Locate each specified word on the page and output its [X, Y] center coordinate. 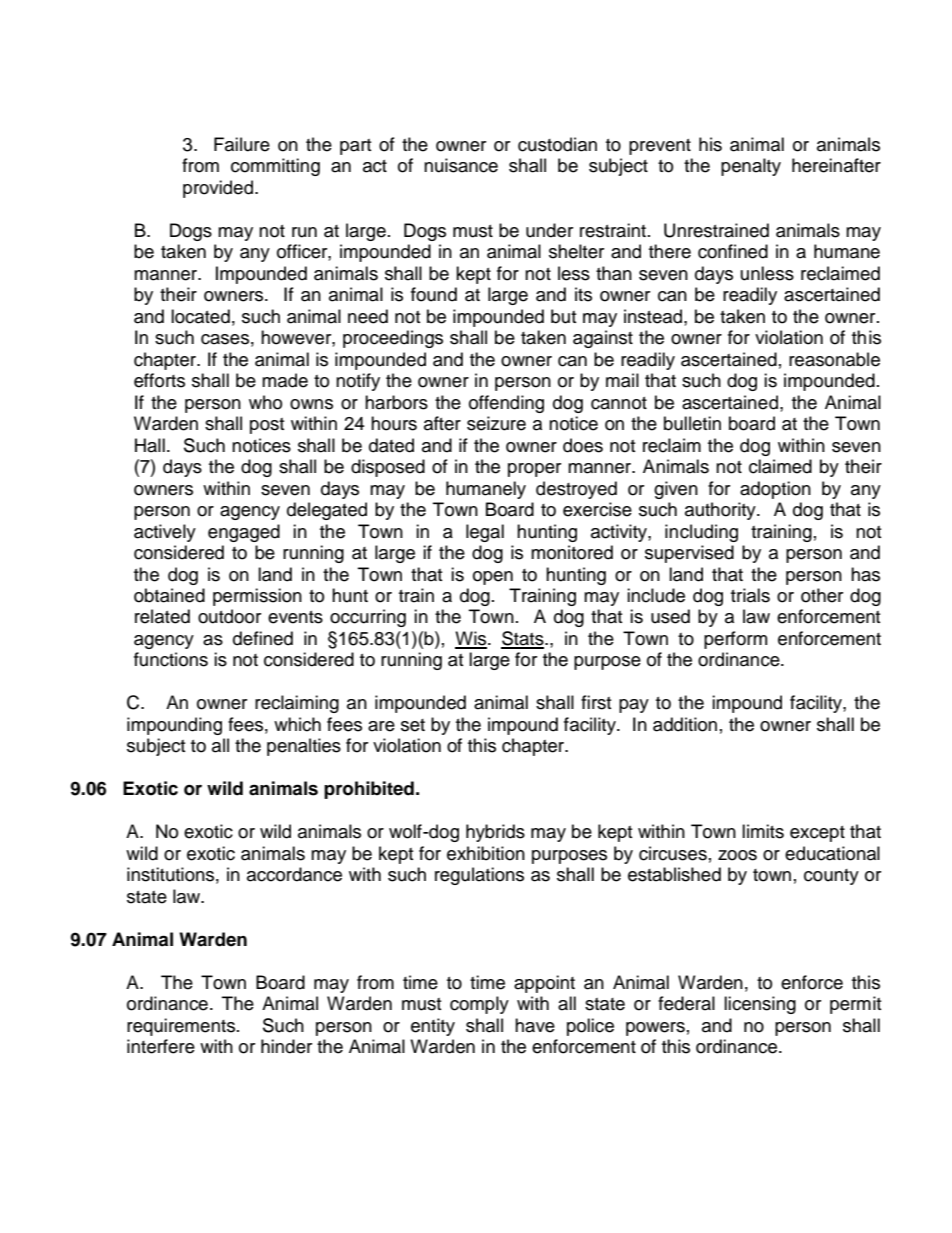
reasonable [834, 359]
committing [275, 167]
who [265, 402]
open [493, 578]
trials [750, 595]
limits [763, 831]
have [535, 1025]
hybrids [495, 833]
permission [257, 597]
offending [506, 404]
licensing [760, 1005]
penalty [751, 167]
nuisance [461, 165]
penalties [304, 747]
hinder [286, 1046]
